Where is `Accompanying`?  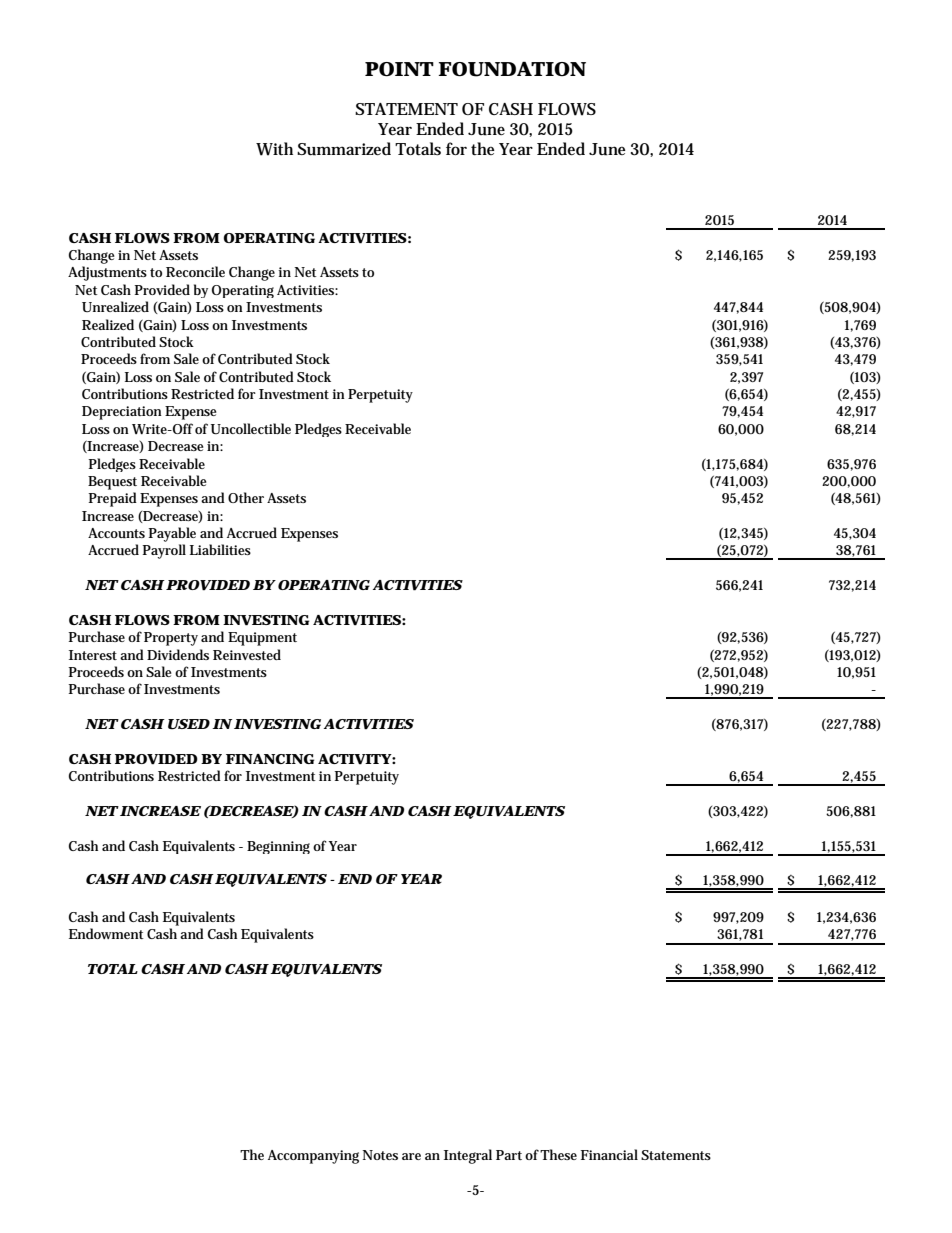
Accompanying is located at coordinates (313, 1157).
